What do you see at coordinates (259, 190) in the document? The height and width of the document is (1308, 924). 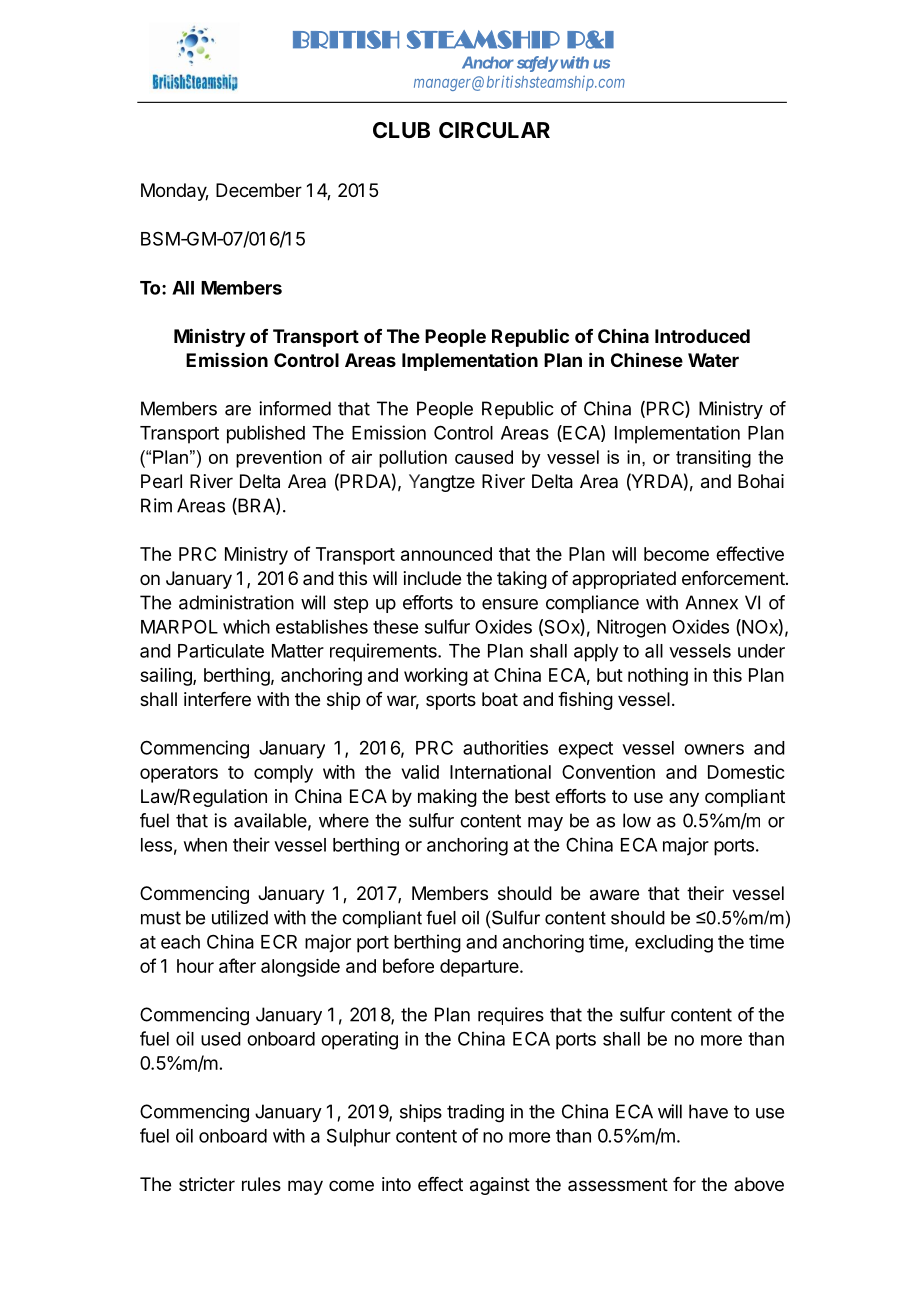 I see `December` at bounding box center [259, 190].
